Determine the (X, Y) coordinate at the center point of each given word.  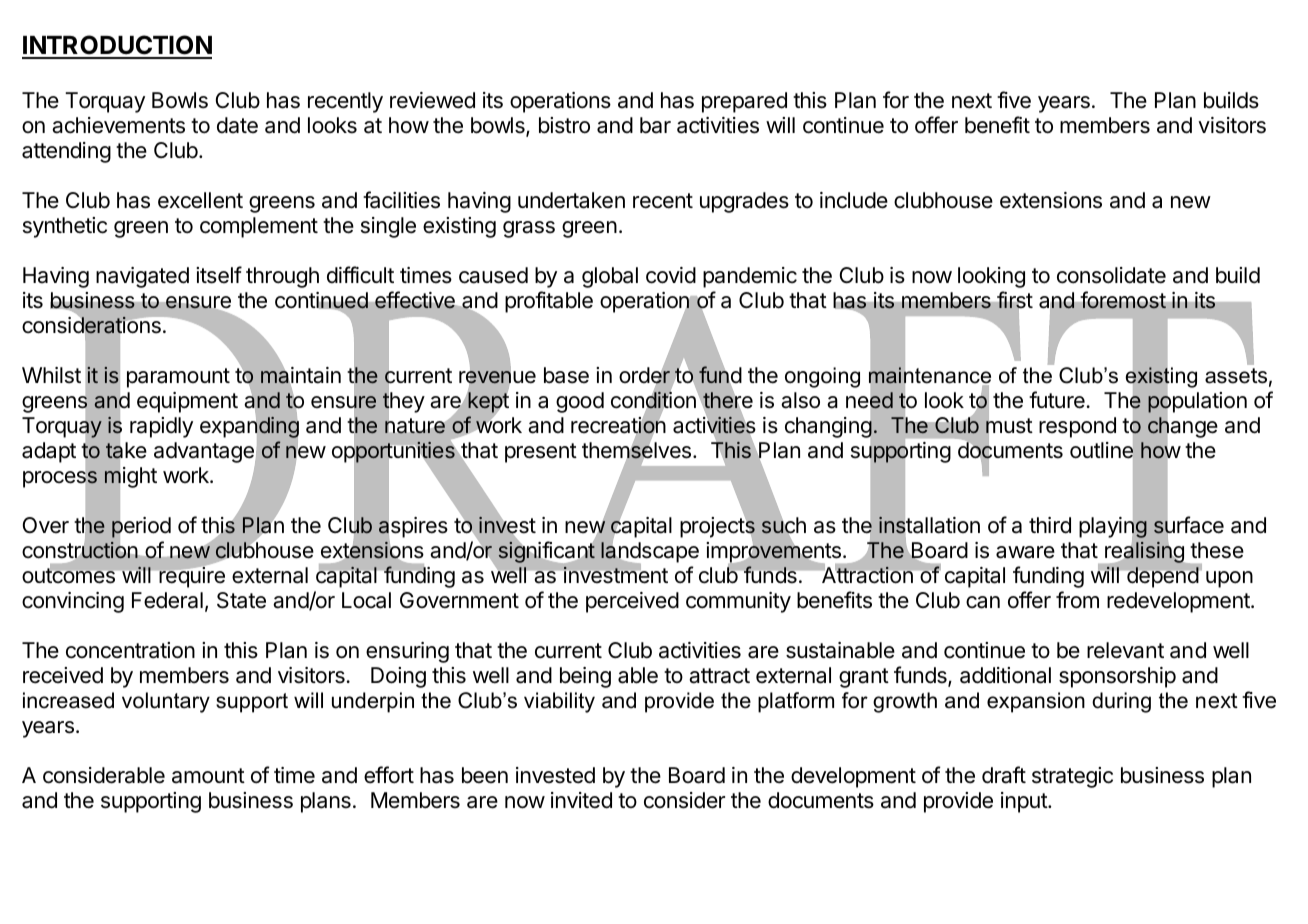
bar (655, 125)
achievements (118, 125)
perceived (632, 602)
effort (389, 775)
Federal (167, 600)
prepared (744, 102)
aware (1025, 552)
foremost (1123, 300)
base (566, 375)
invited (581, 800)
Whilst (51, 375)
